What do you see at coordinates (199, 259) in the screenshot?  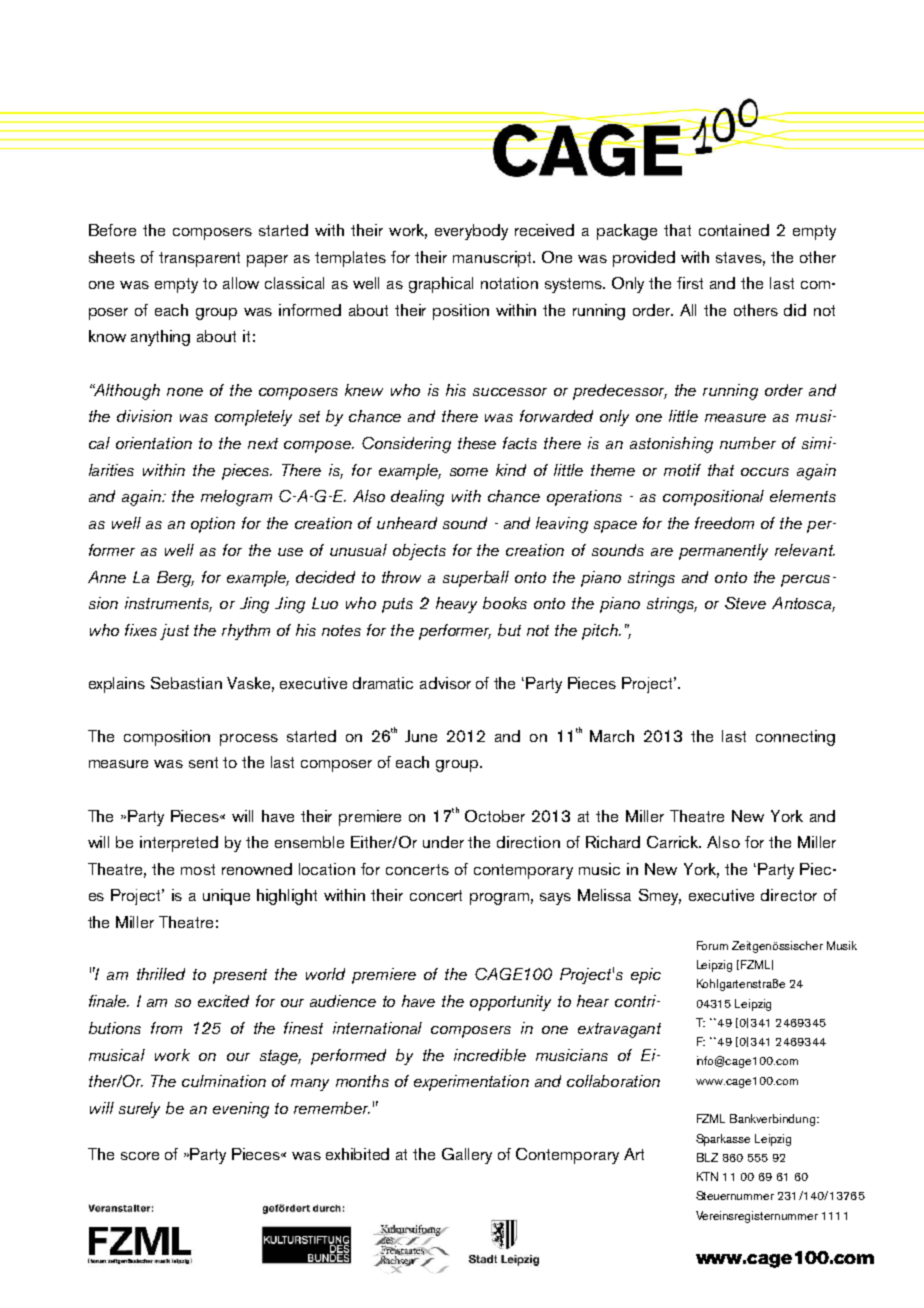 I see `transparent` at bounding box center [199, 259].
